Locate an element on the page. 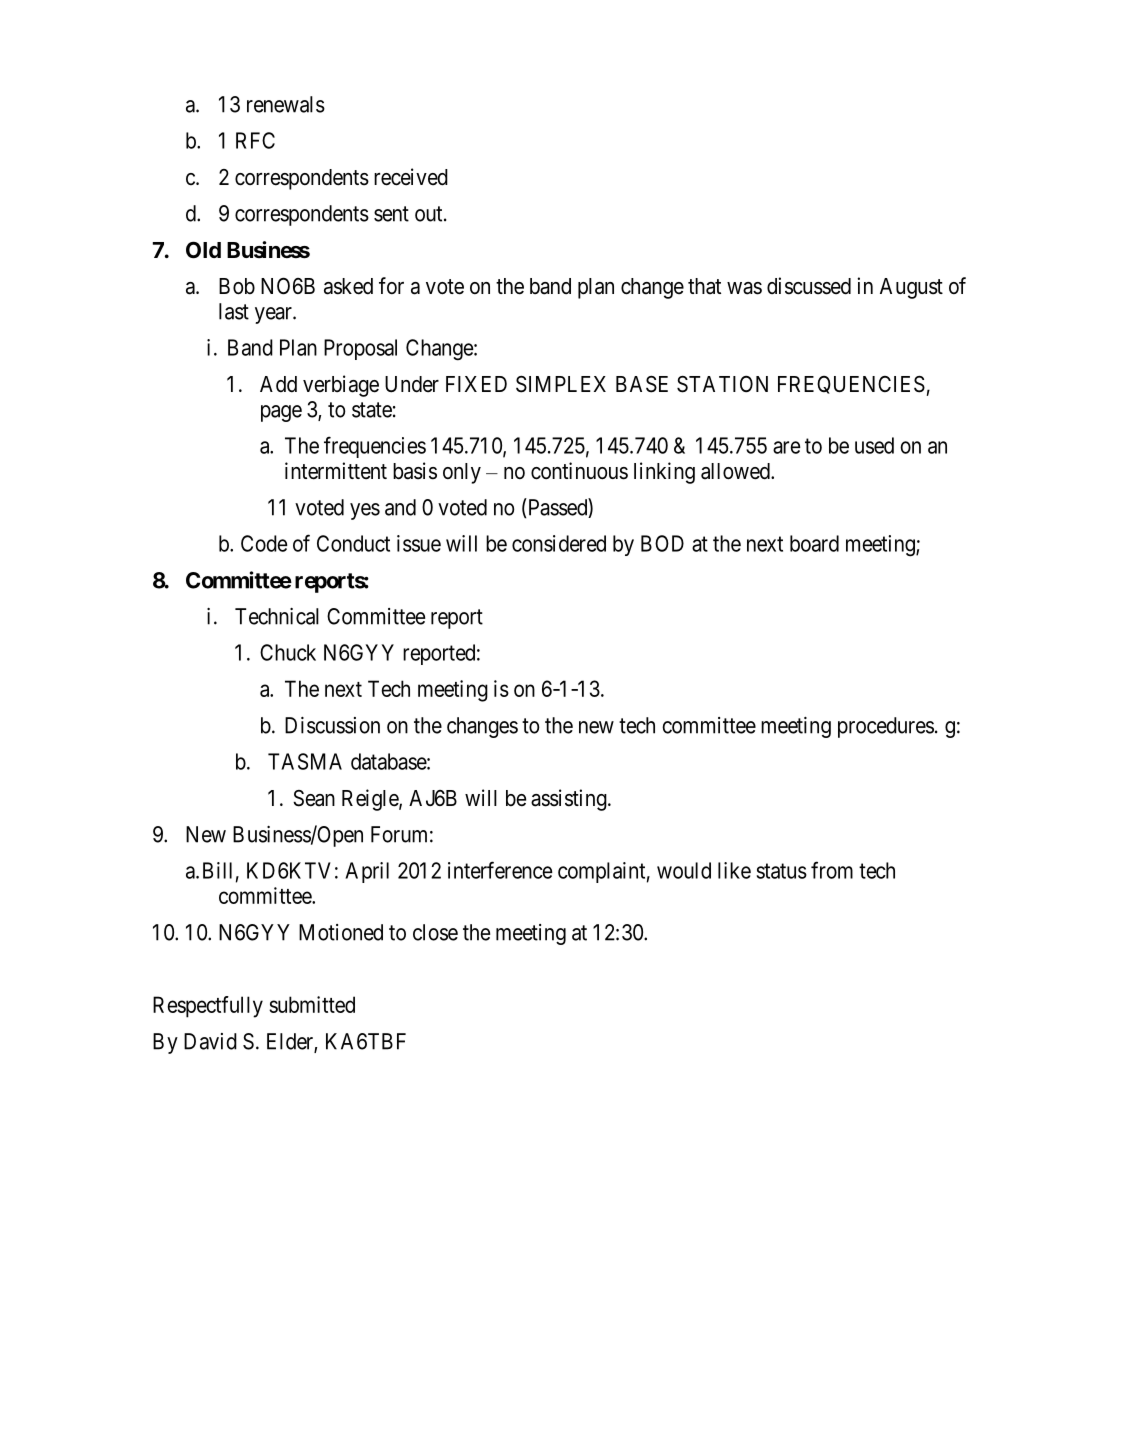 This document has height=1453, width=1123. close is located at coordinates (435, 932).
